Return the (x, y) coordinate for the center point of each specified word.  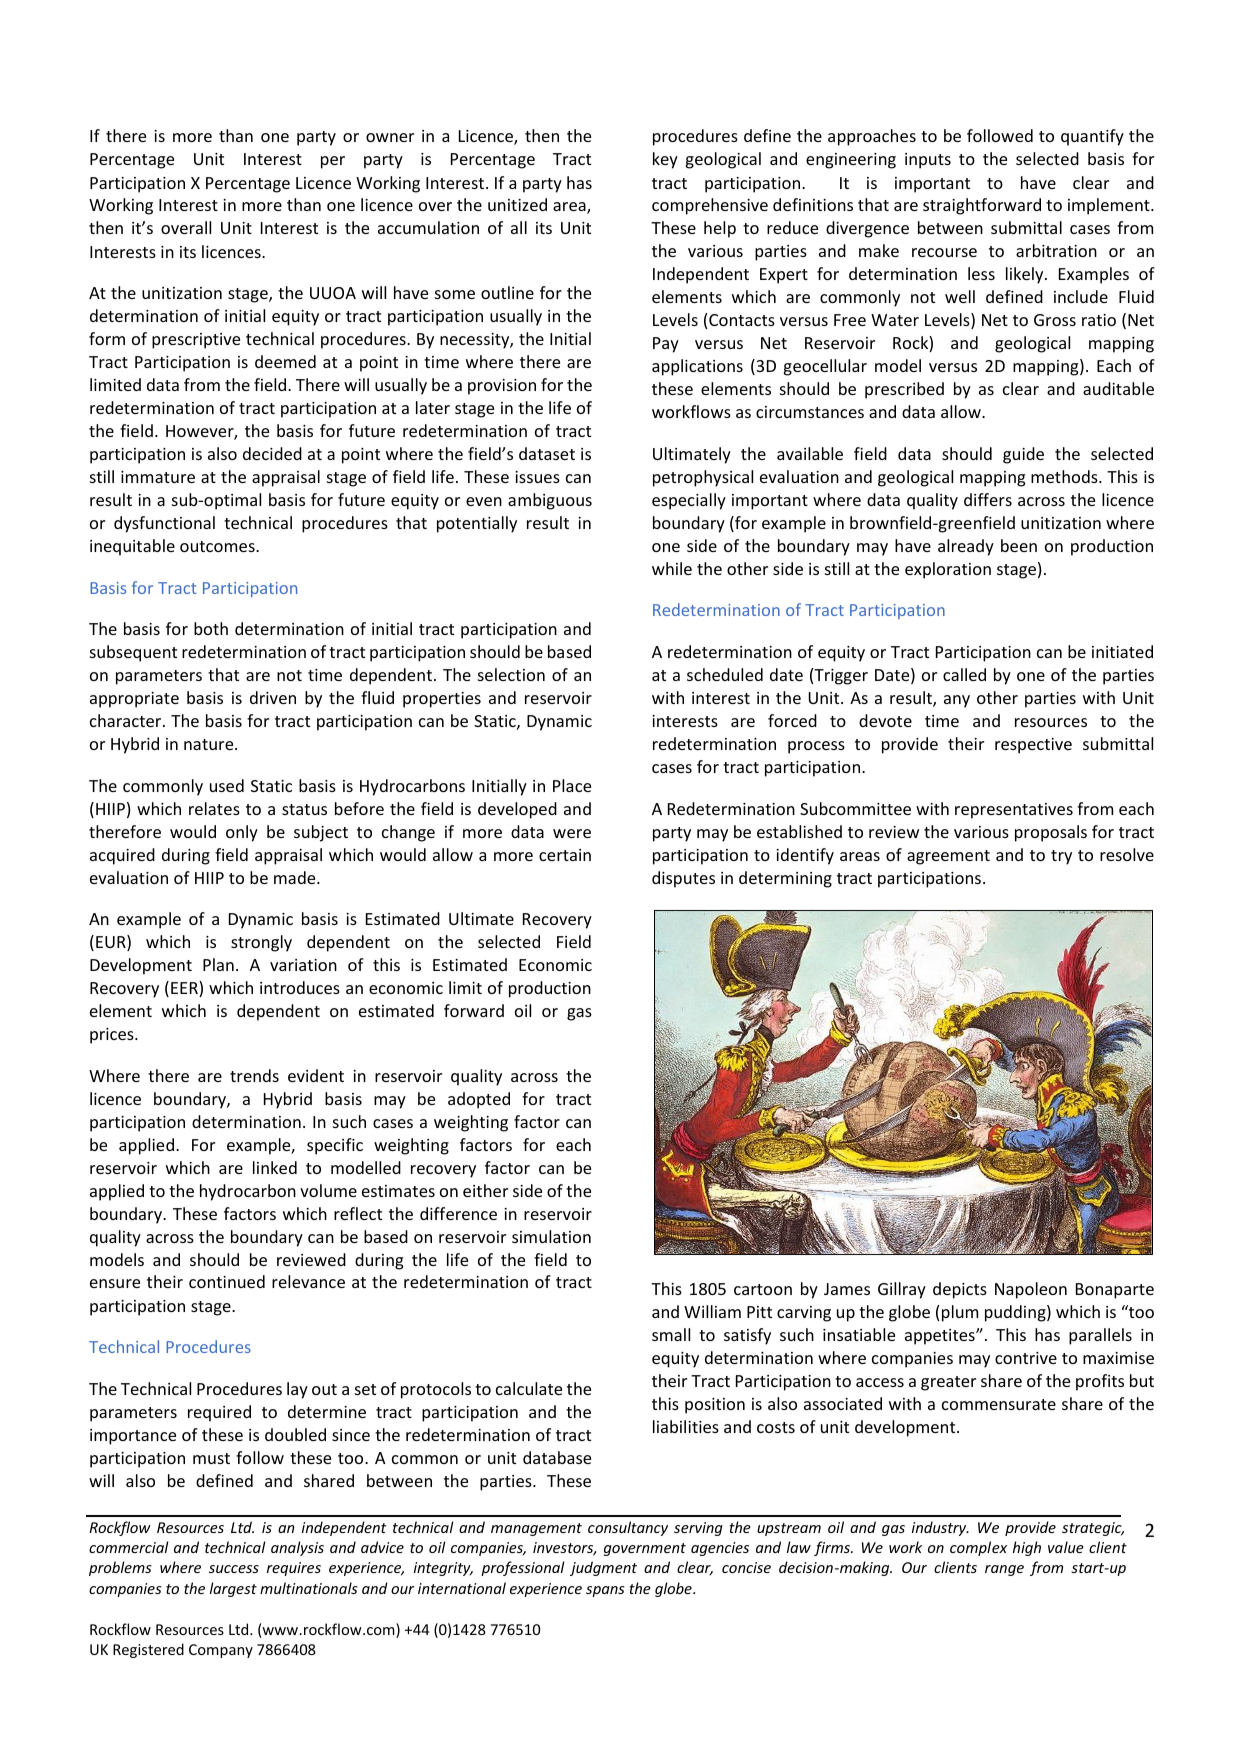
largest (233, 1589)
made (296, 877)
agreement (948, 857)
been (1019, 545)
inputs (928, 161)
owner (390, 137)
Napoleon (1031, 1290)
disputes (683, 879)
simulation (551, 1236)
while (672, 568)
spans (605, 1591)
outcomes (218, 546)
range (1004, 1570)
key (665, 160)
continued (227, 1281)
